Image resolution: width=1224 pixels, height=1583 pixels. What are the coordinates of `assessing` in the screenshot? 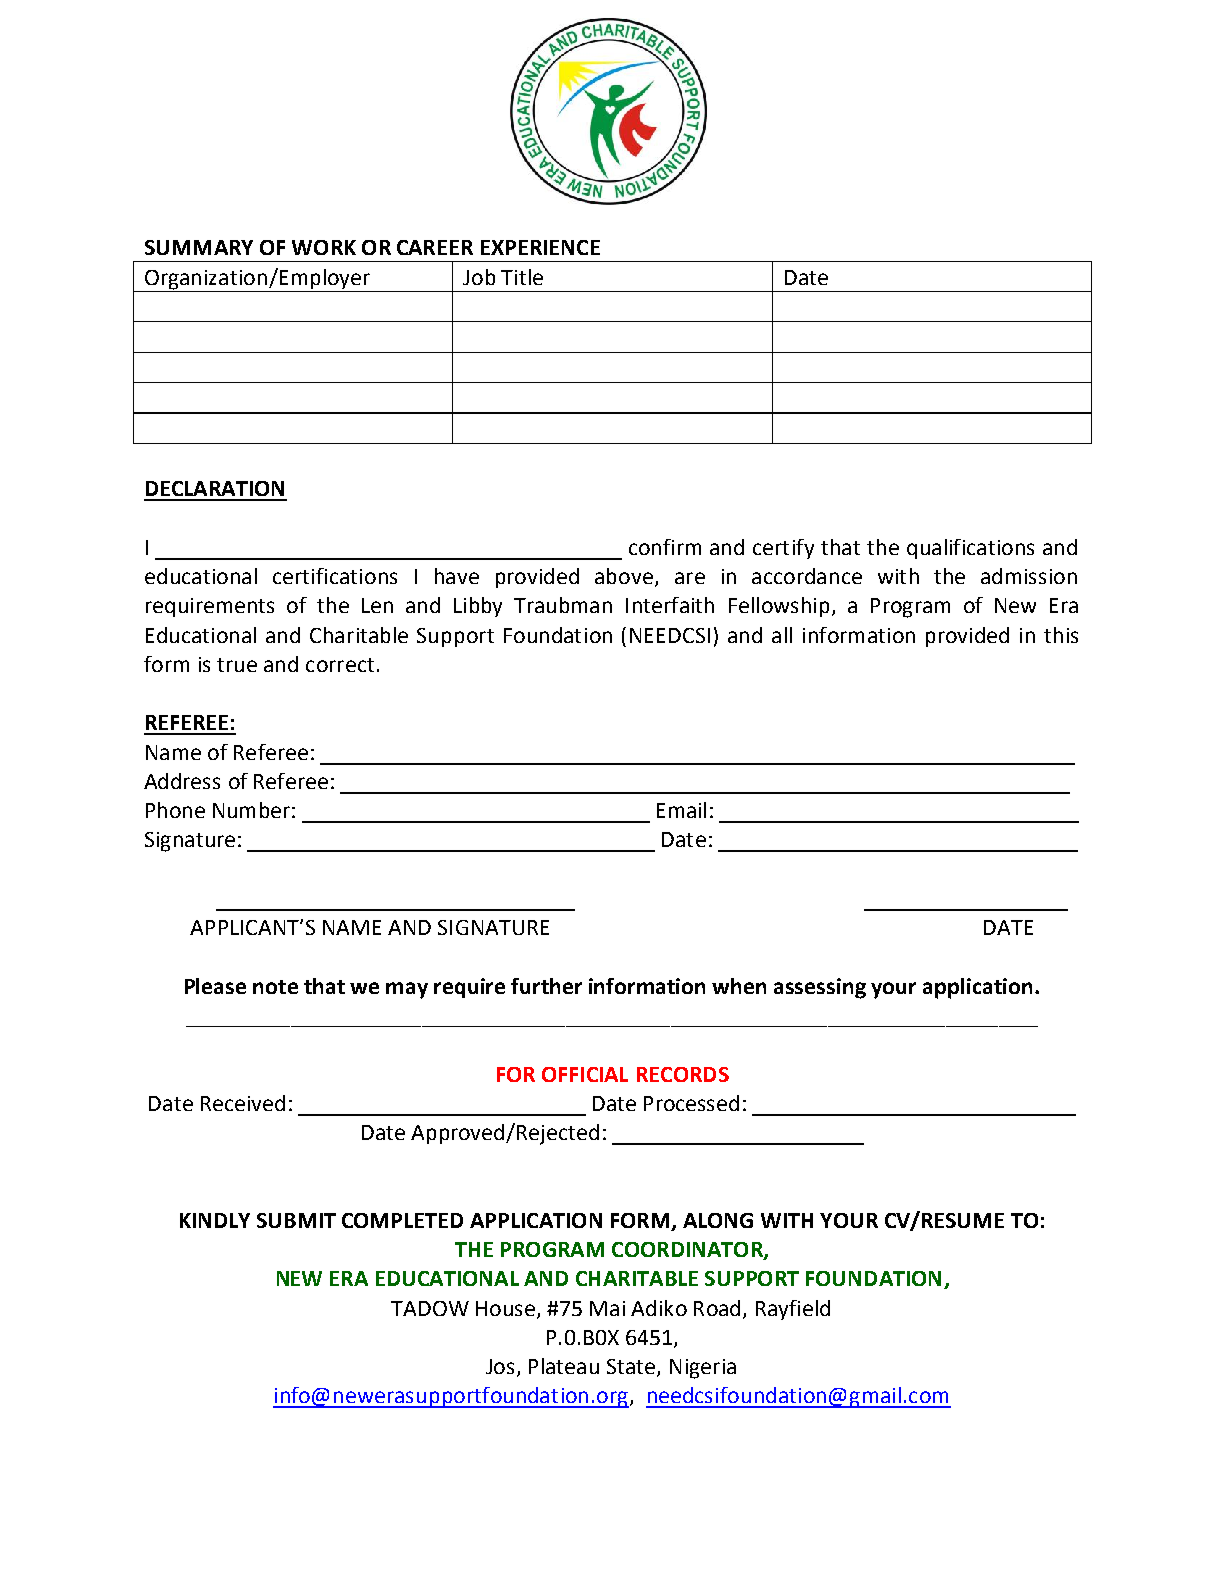 It's located at (820, 988).
